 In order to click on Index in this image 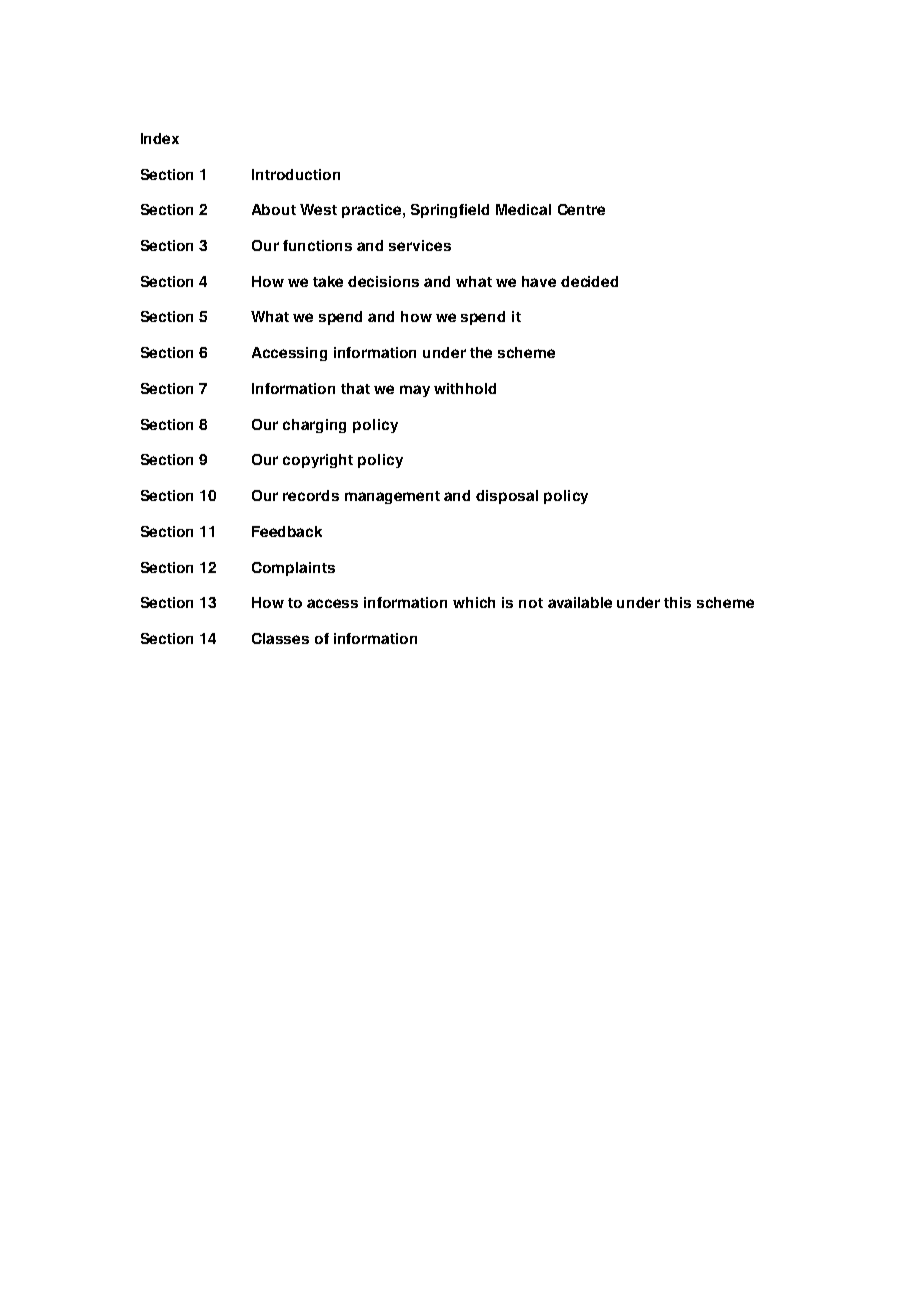, I will do `click(160, 138)`.
